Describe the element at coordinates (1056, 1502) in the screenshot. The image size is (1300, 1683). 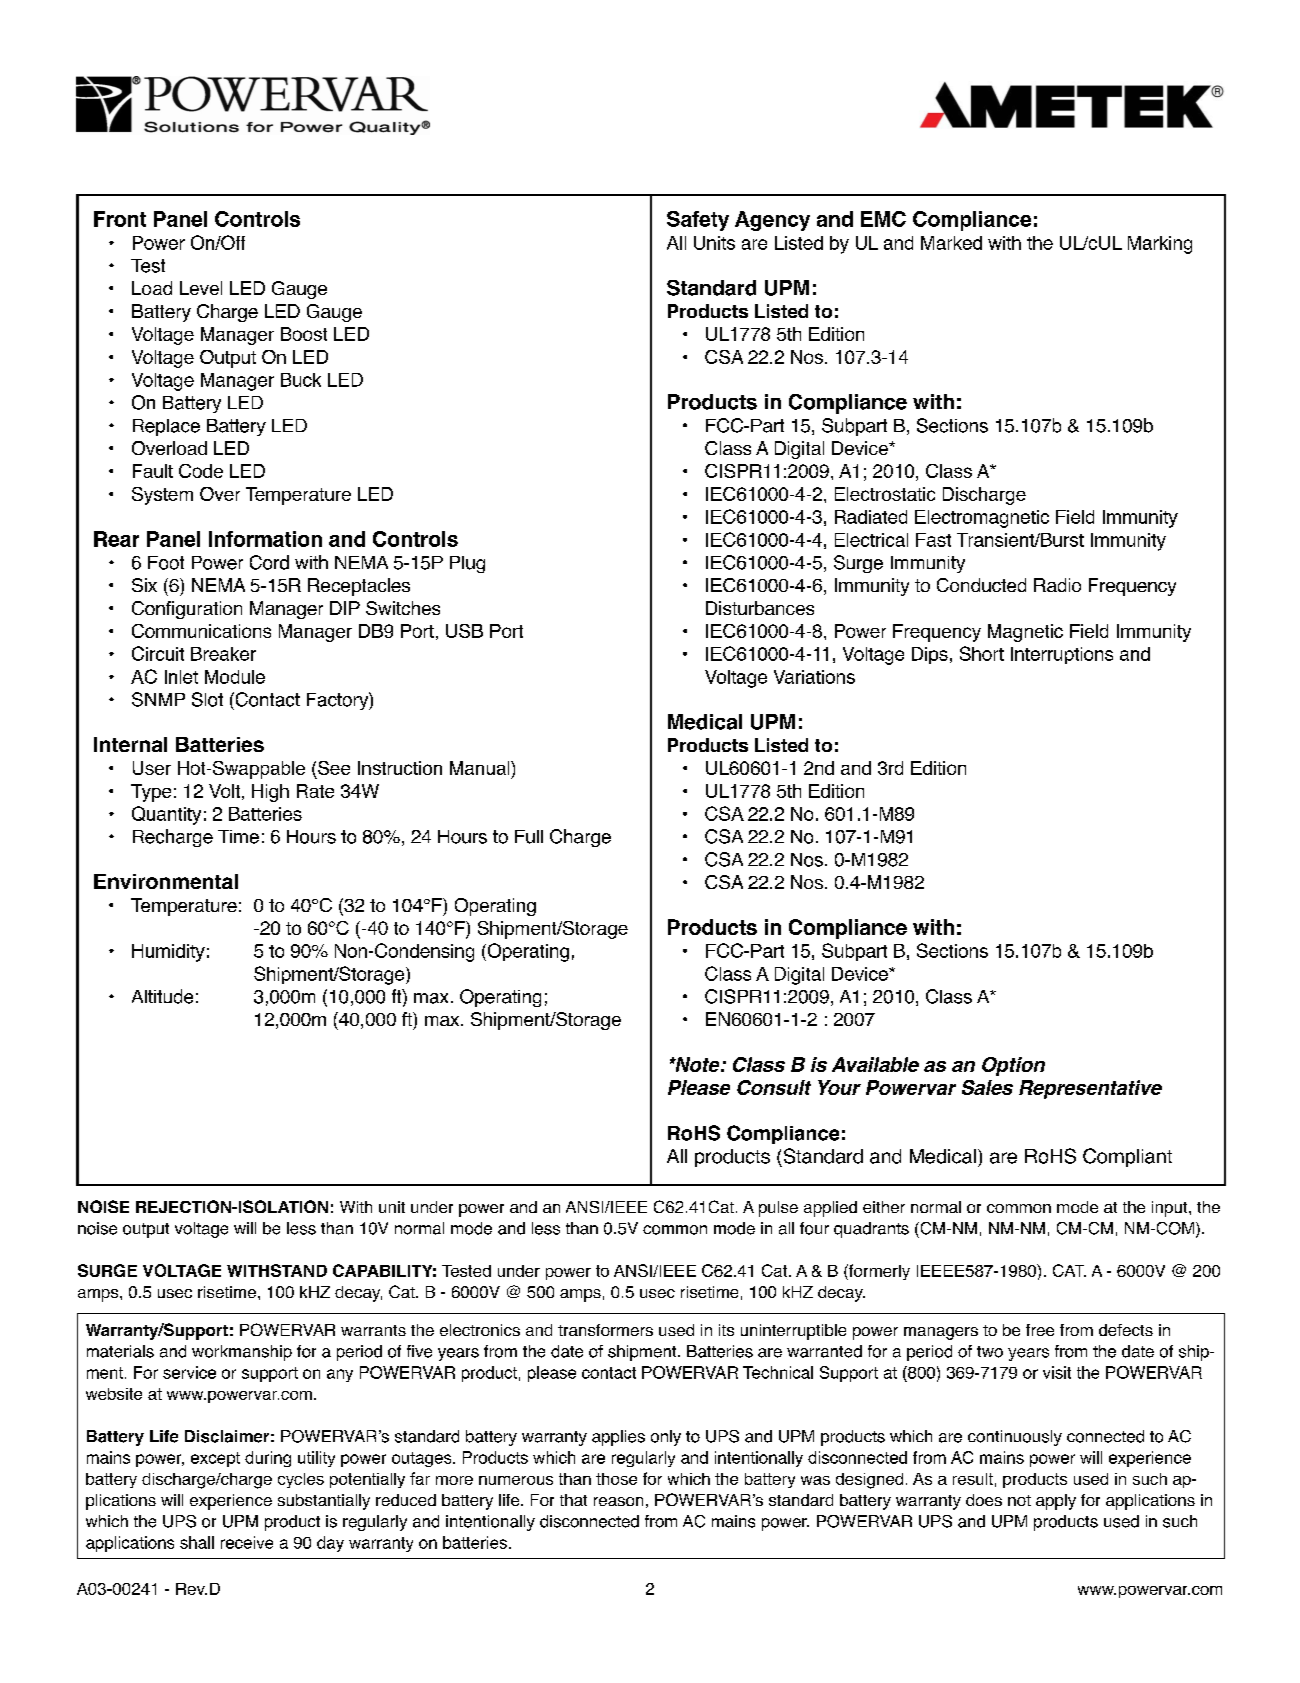
I see `apply` at that location.
